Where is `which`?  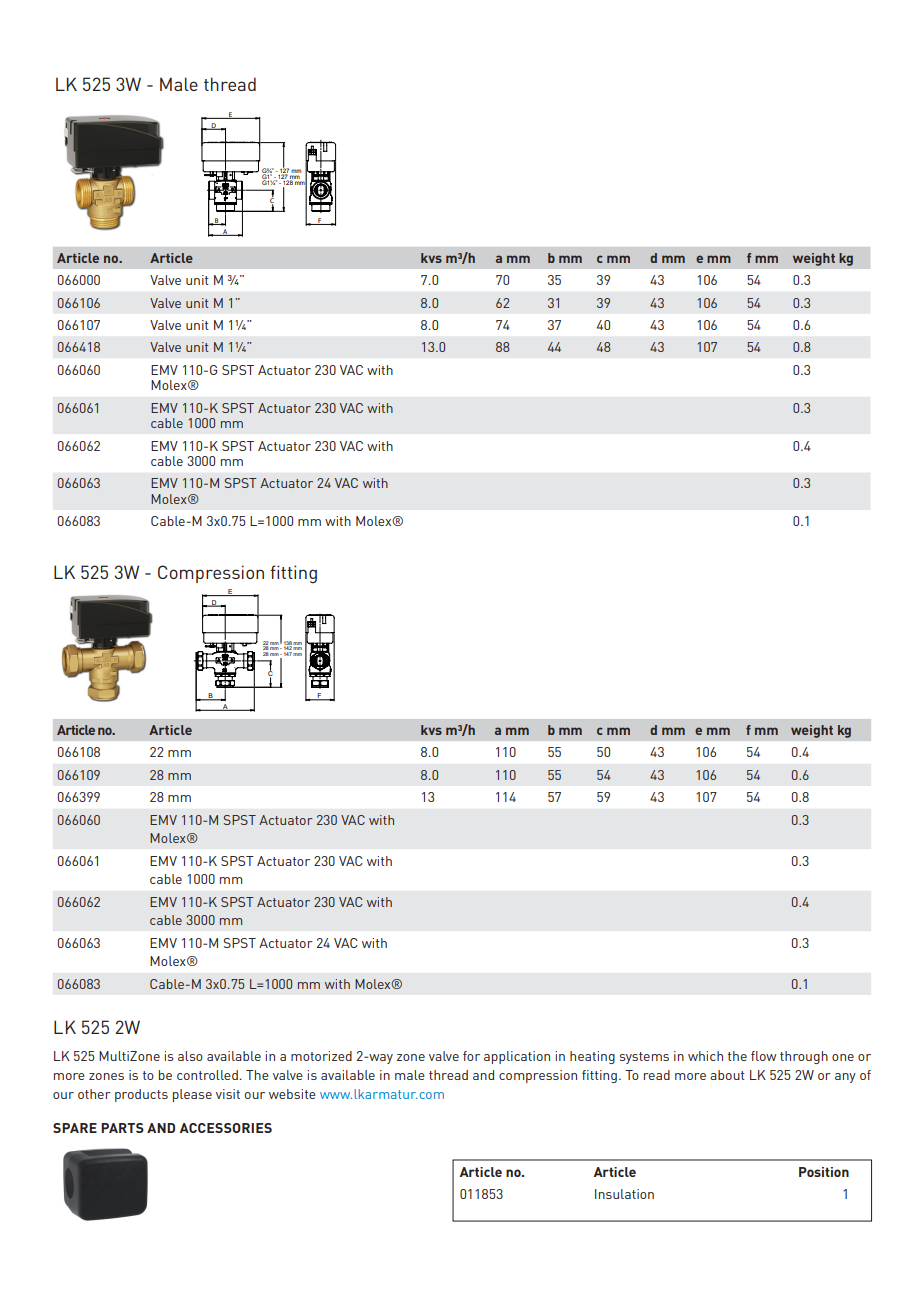 which is located at coordinates (705, 1056).
